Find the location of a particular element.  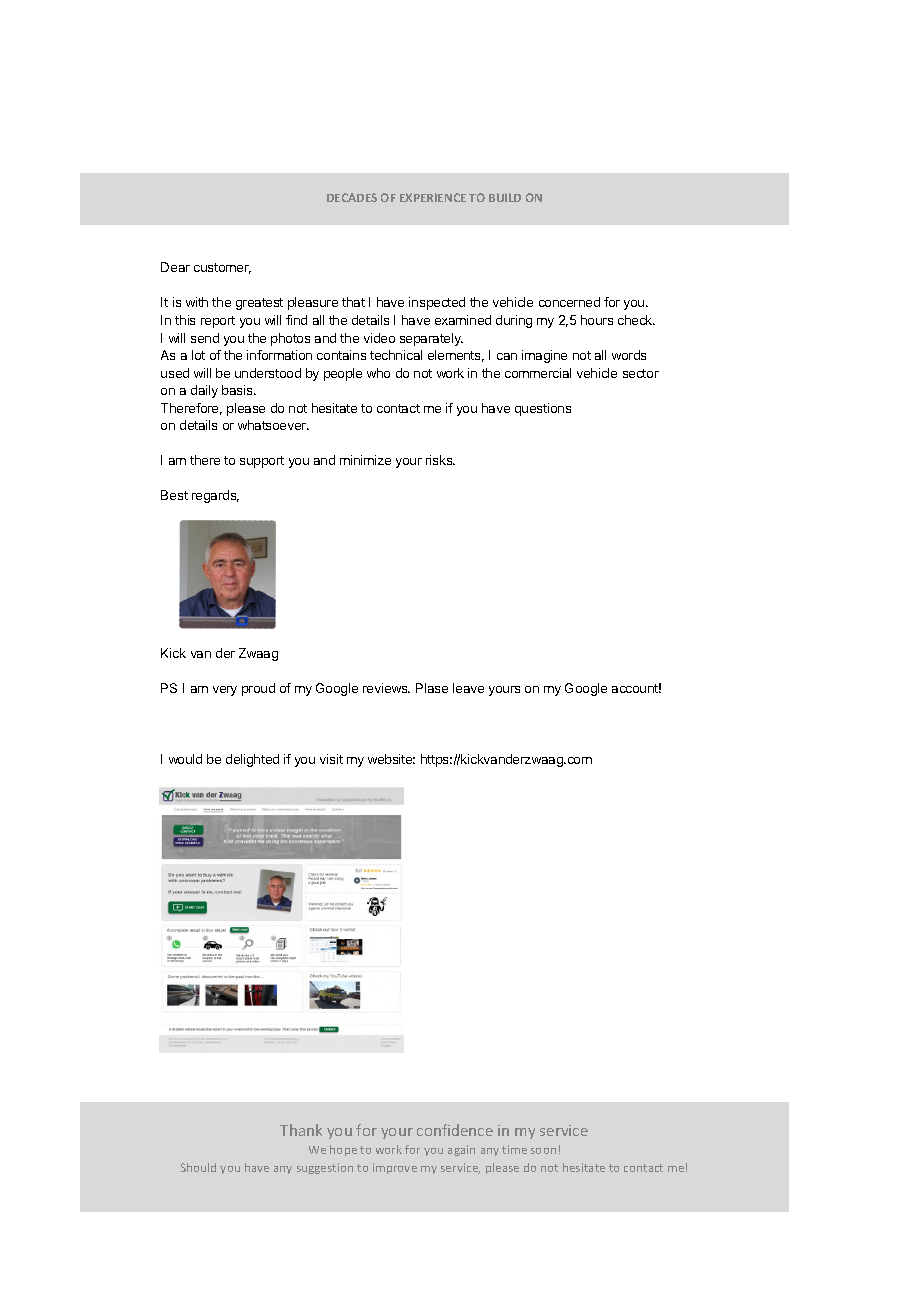

customer is located at coordinates (222, 268).
